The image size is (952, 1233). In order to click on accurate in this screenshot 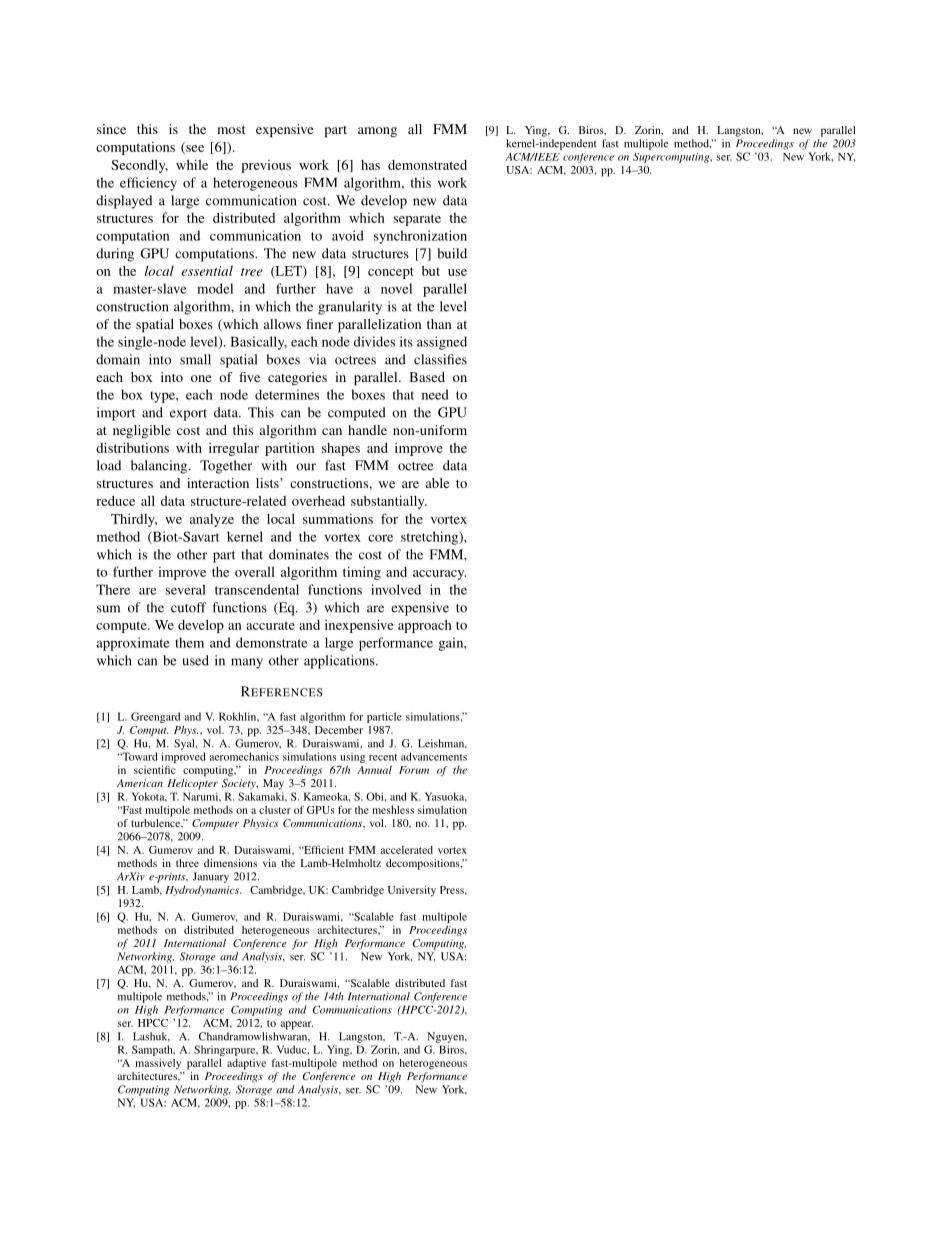, I will do `click(270, 625)`.
